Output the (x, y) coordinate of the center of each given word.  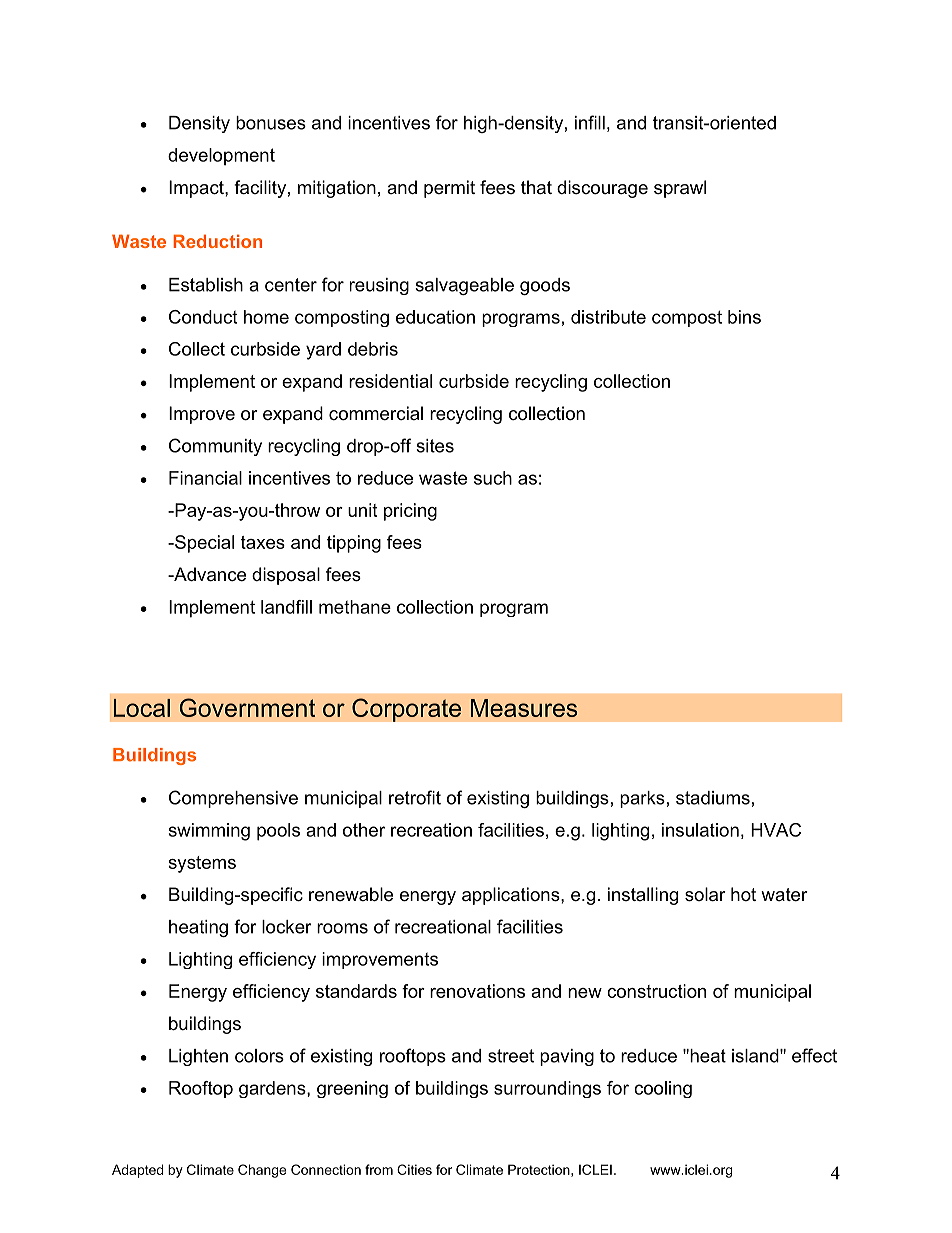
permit (449, 189)
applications (512, 896)
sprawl (680, 189)
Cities (414, 1169)
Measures (524, 708)
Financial (205, 478)
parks (642, 799)
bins (744, 317)
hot (743, 894)
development (221, 157)
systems (202, 864)
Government (247, 707)
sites (435, 446)
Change (262, 1171)
